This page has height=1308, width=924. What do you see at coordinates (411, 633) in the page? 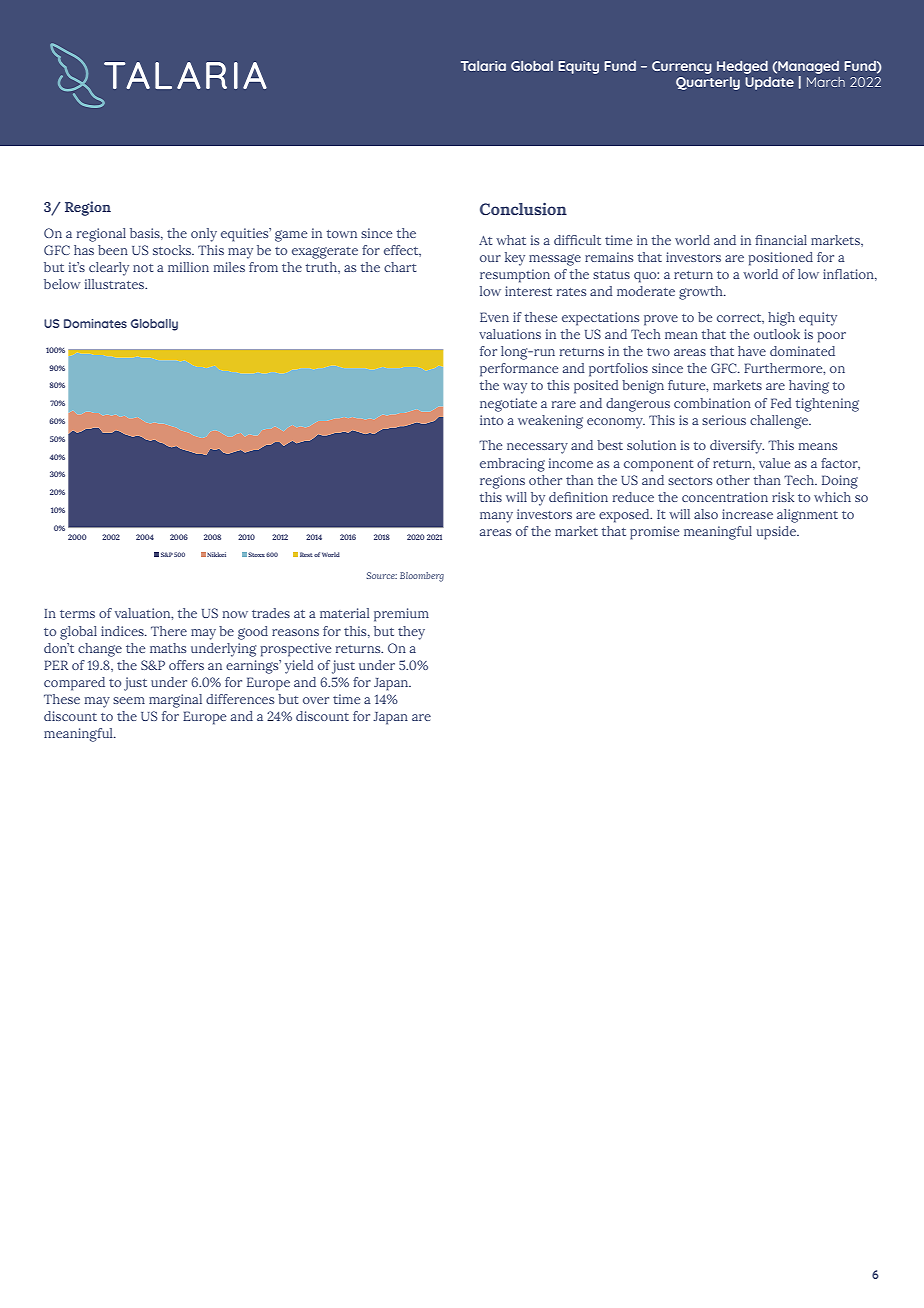
I see `they` at bounding box center [411, 633].
